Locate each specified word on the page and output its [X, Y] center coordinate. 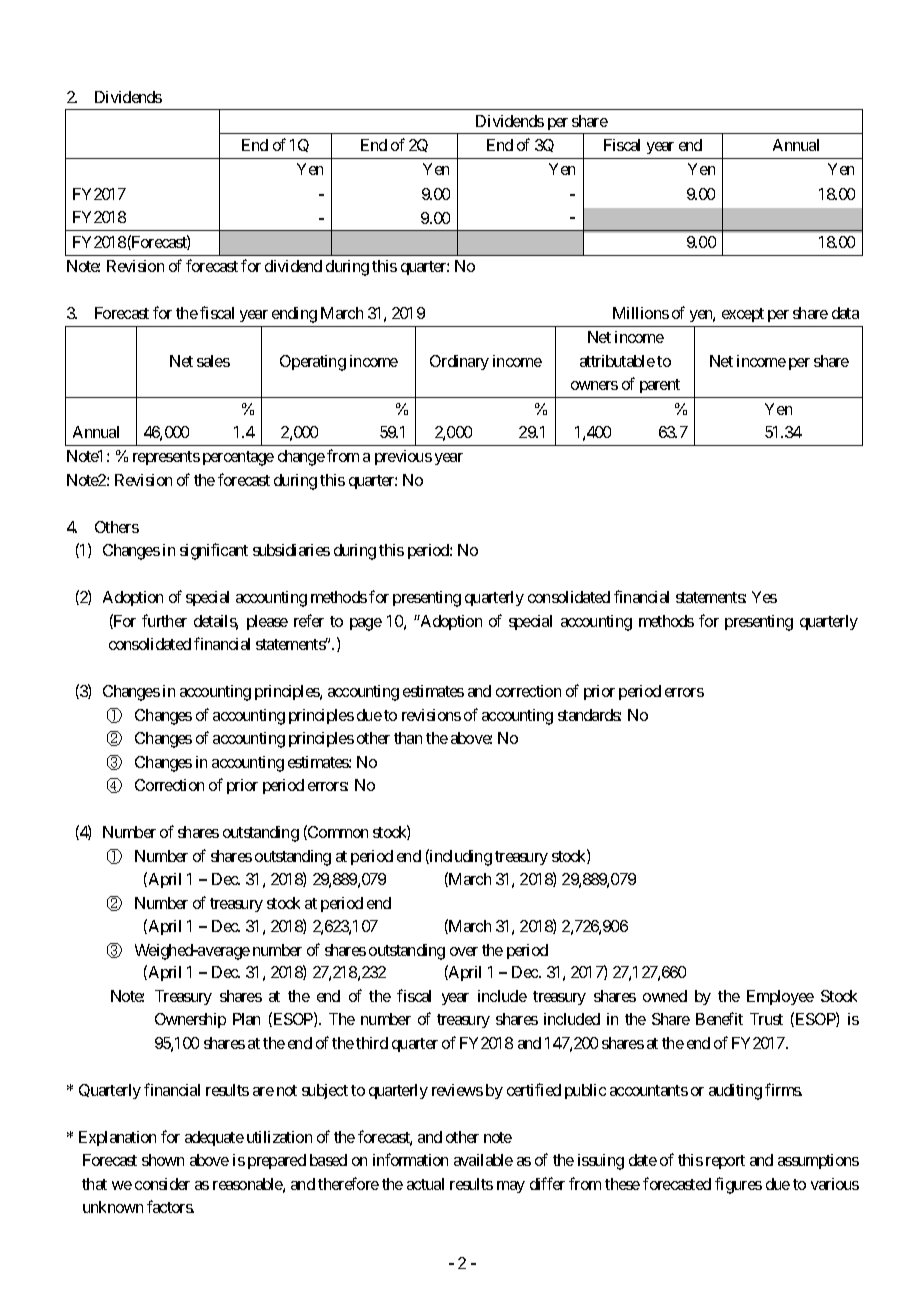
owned [665, 996]
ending [294, 315]
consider [162, 1184]
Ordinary [459, 362]
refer [309, 620]
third [372, 1043]
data [845, 313]
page [366, 624]
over [464, 951]
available [483, 1160]
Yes [764, 597]
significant [214, 551]
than [408, 738]
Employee [780, 997]
